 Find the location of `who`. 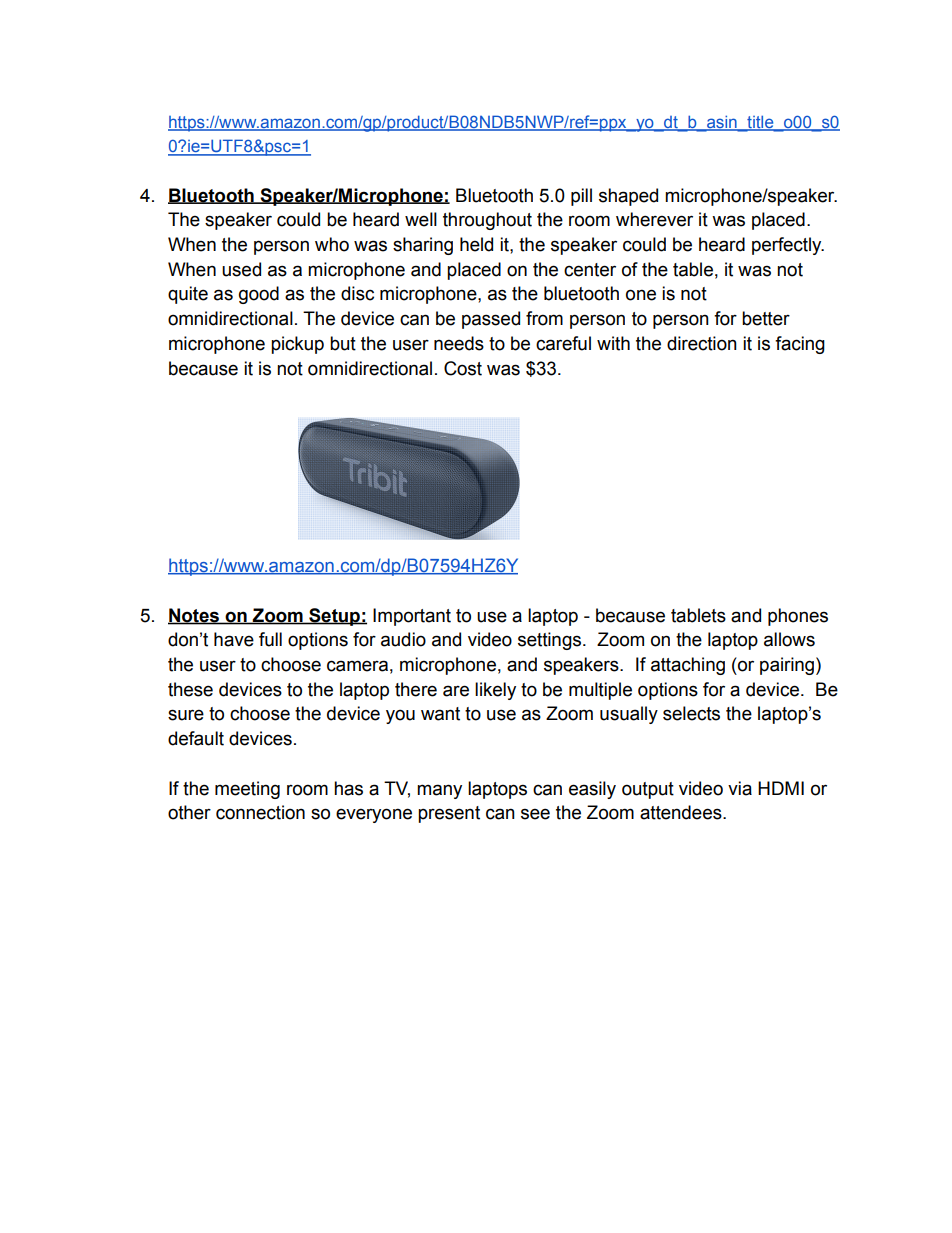

who is located at coordinates (332, 244).
